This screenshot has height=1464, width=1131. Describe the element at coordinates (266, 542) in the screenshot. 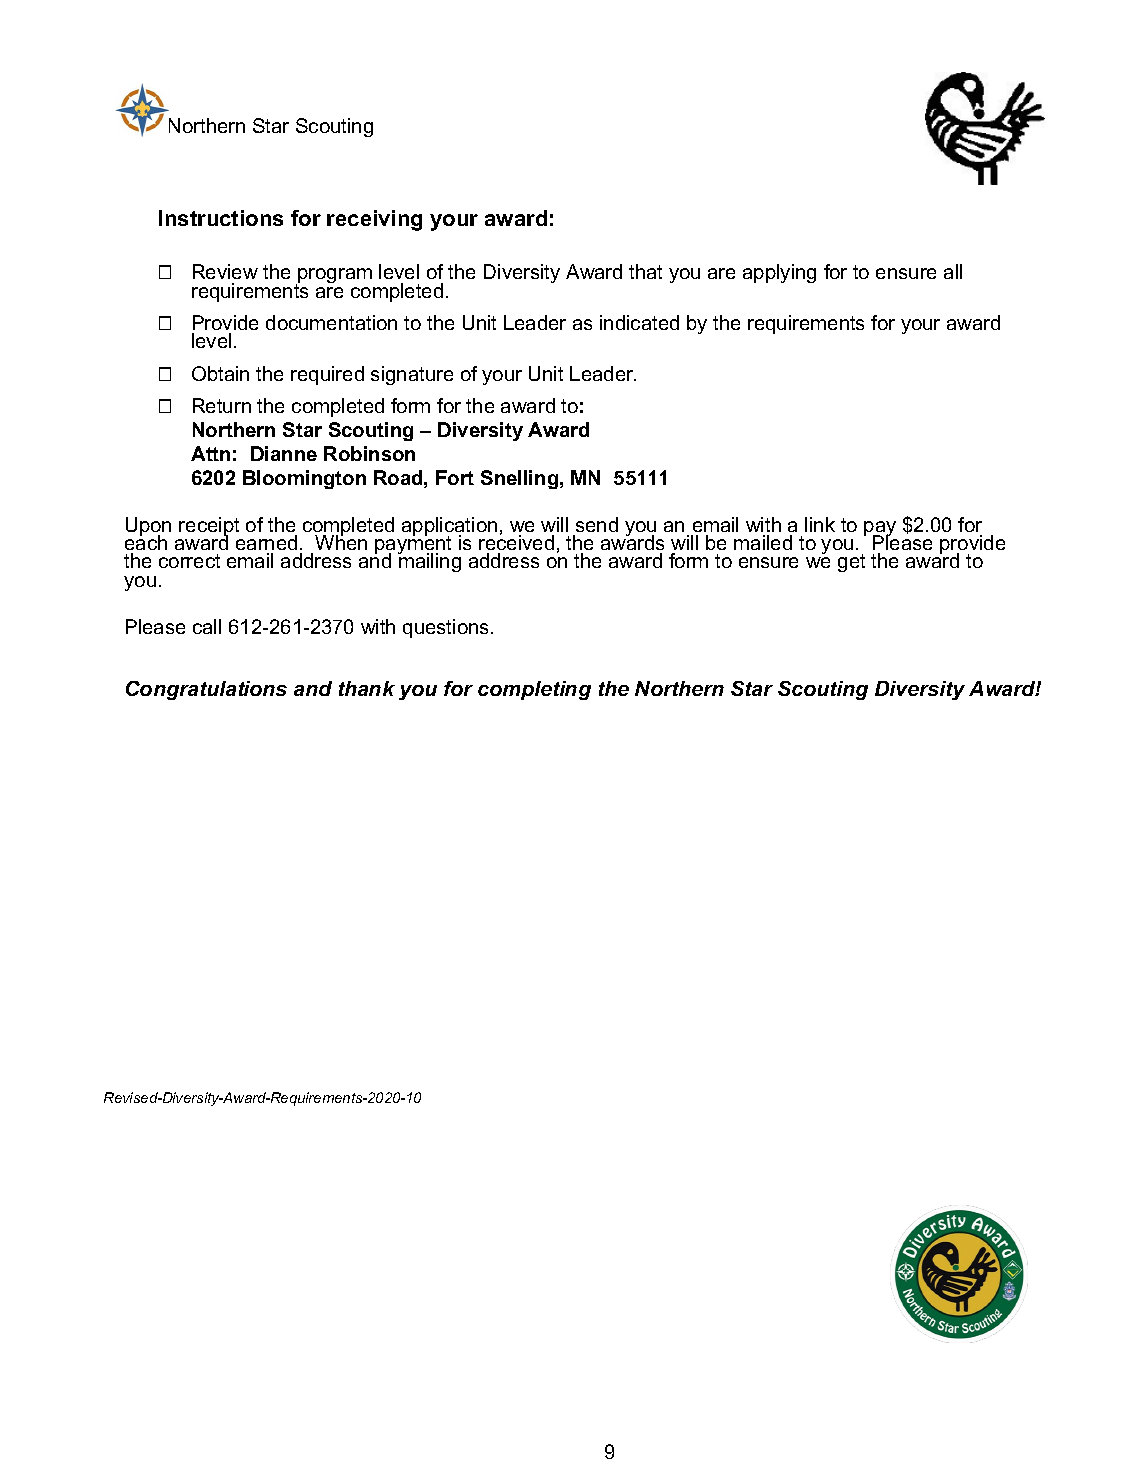

I see `earned` at that location.
